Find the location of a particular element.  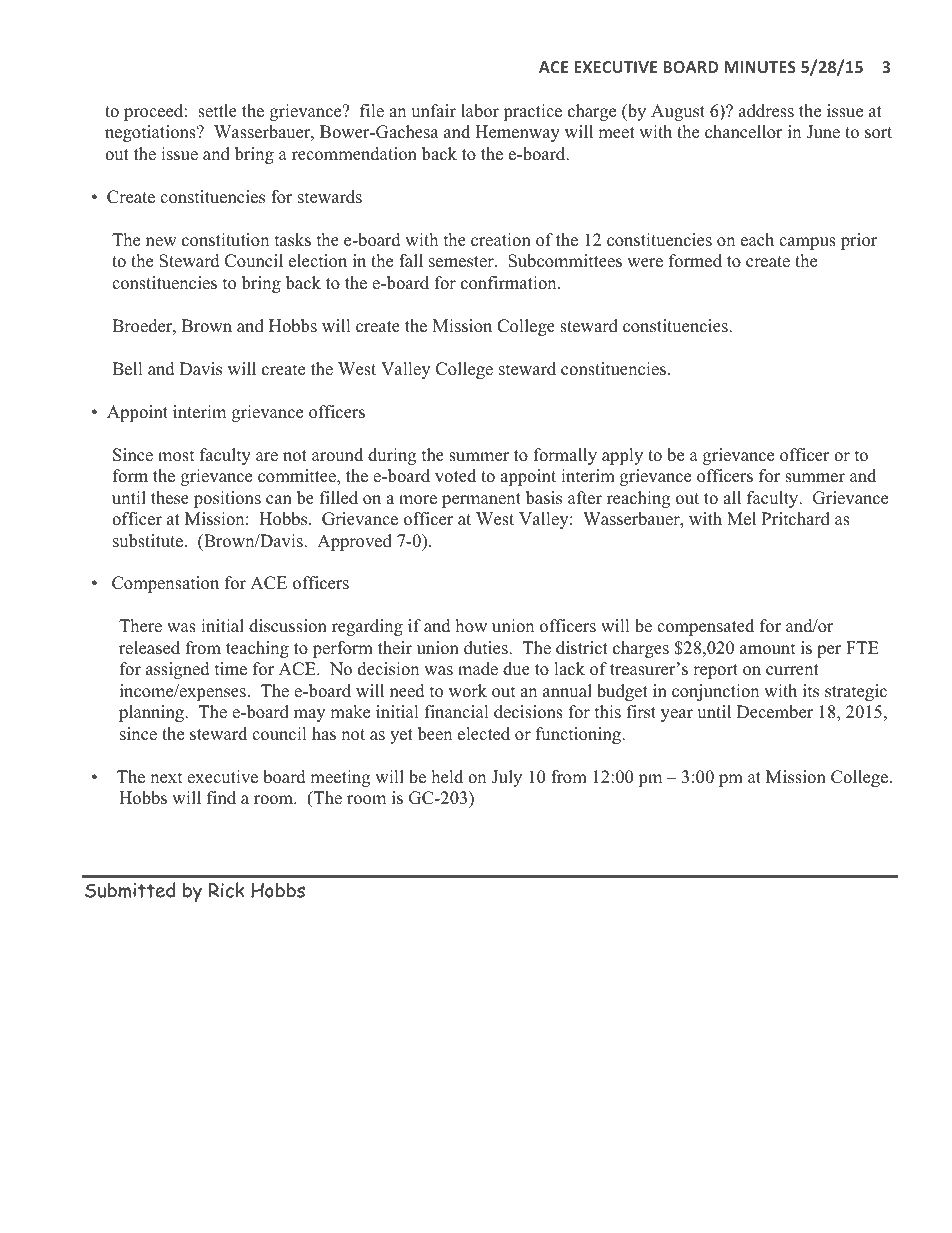

apply is located at coordinates (622, 456).
